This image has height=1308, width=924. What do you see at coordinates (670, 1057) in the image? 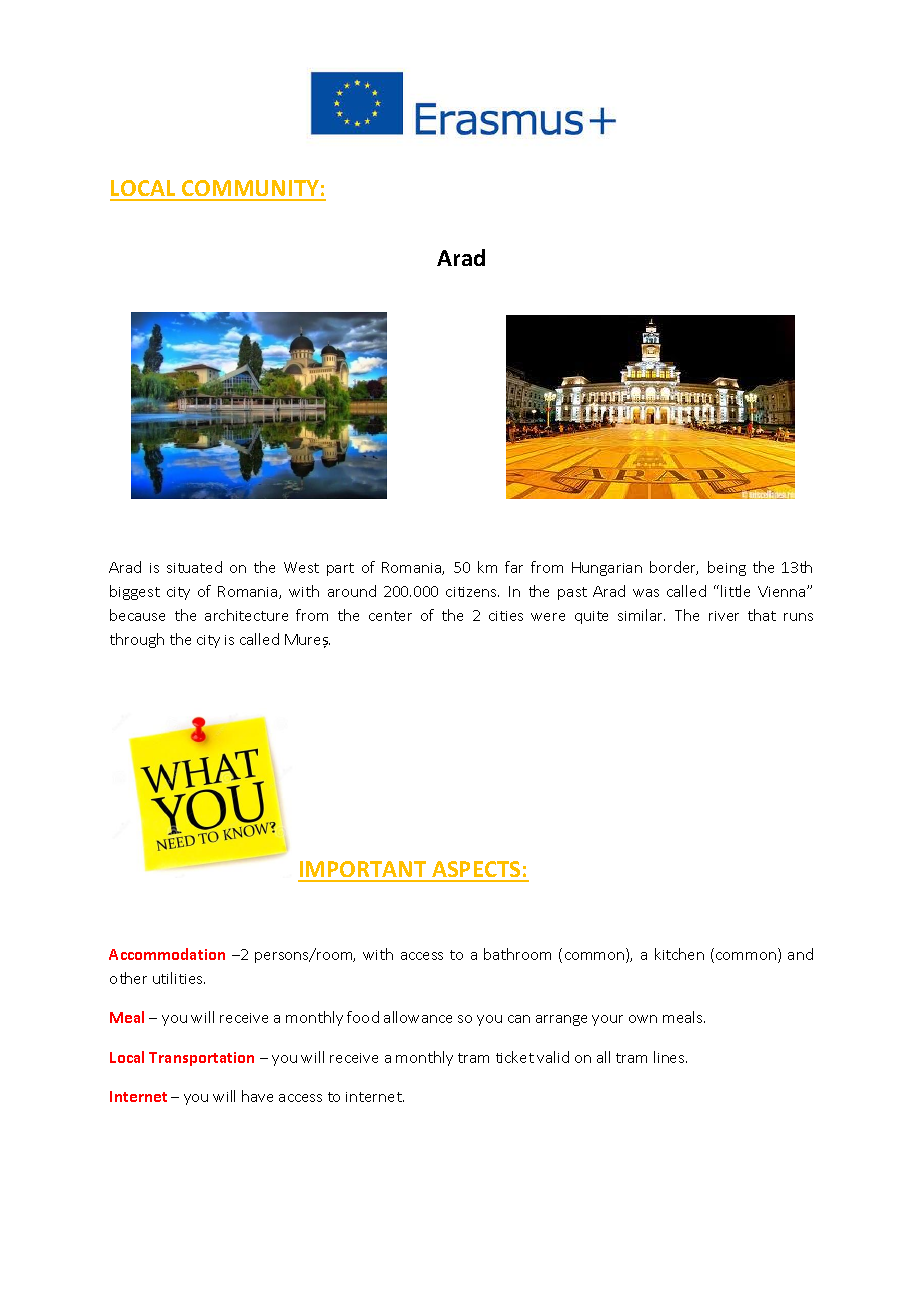
I see `lines` at bounding box center [670, 1057].
